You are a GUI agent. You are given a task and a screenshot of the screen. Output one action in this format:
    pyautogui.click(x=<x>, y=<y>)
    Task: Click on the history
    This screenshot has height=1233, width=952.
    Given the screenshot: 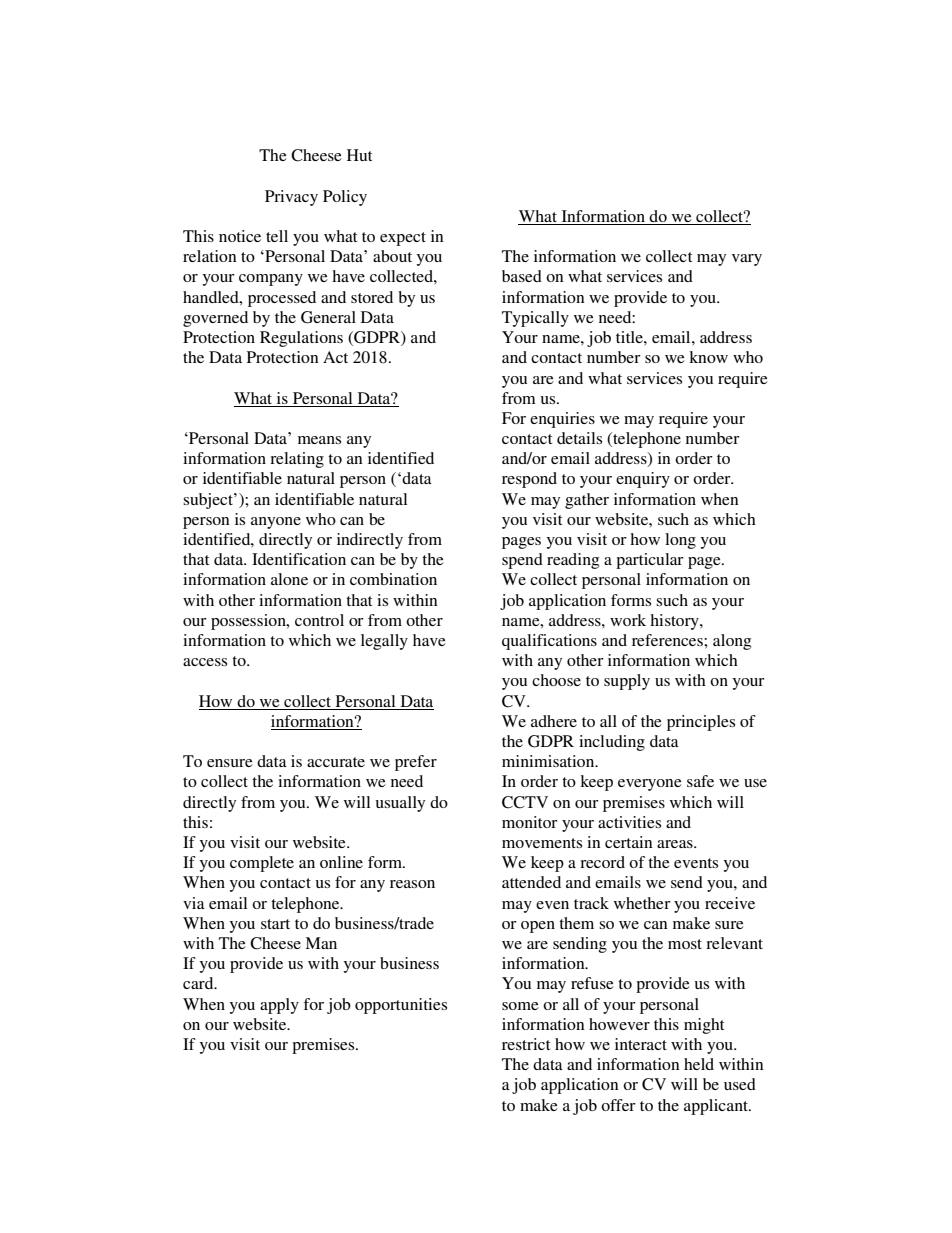 What is the action you would take?
    pyautogui.click(x=675, y=622)
